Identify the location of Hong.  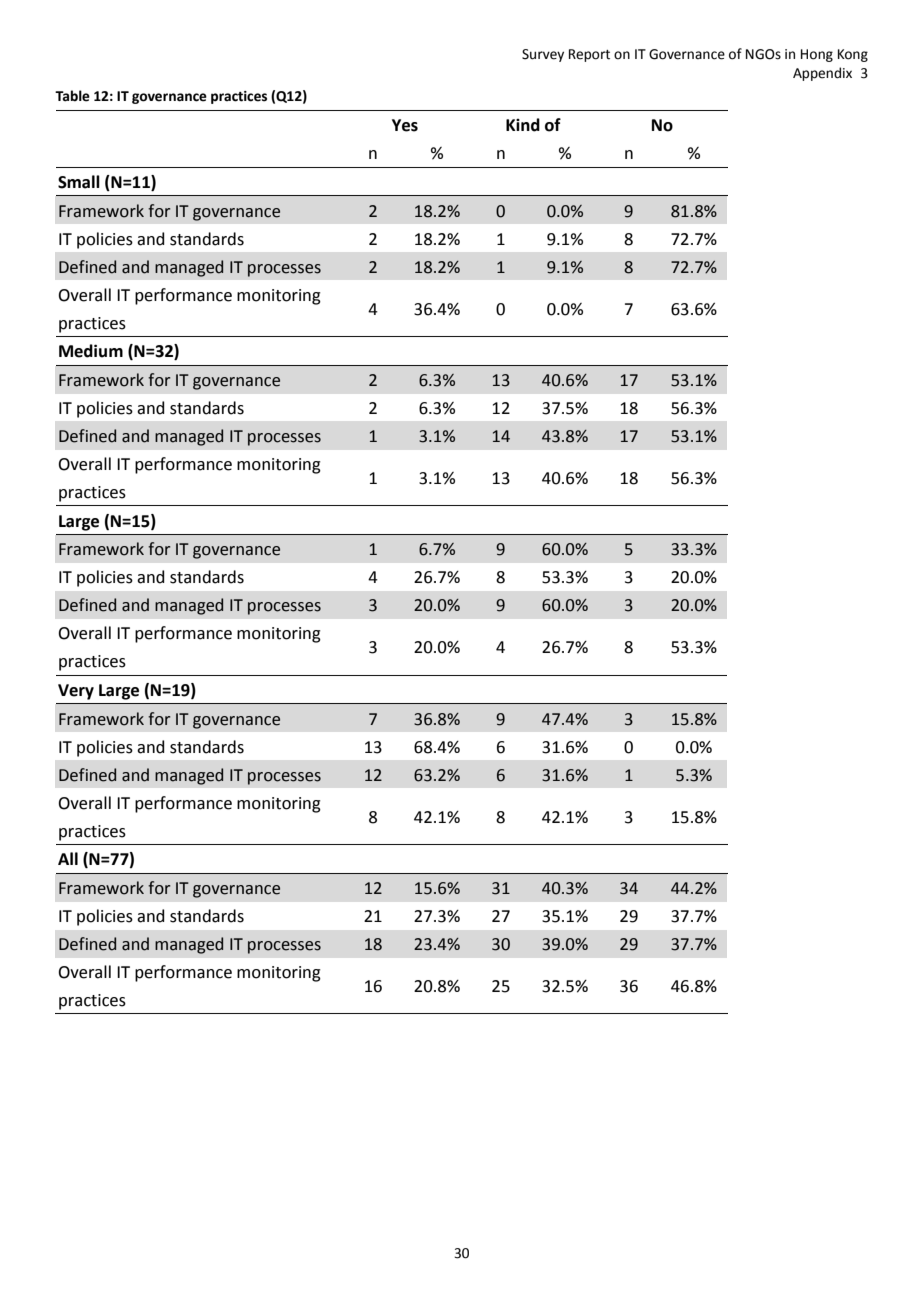
(817, 55).
